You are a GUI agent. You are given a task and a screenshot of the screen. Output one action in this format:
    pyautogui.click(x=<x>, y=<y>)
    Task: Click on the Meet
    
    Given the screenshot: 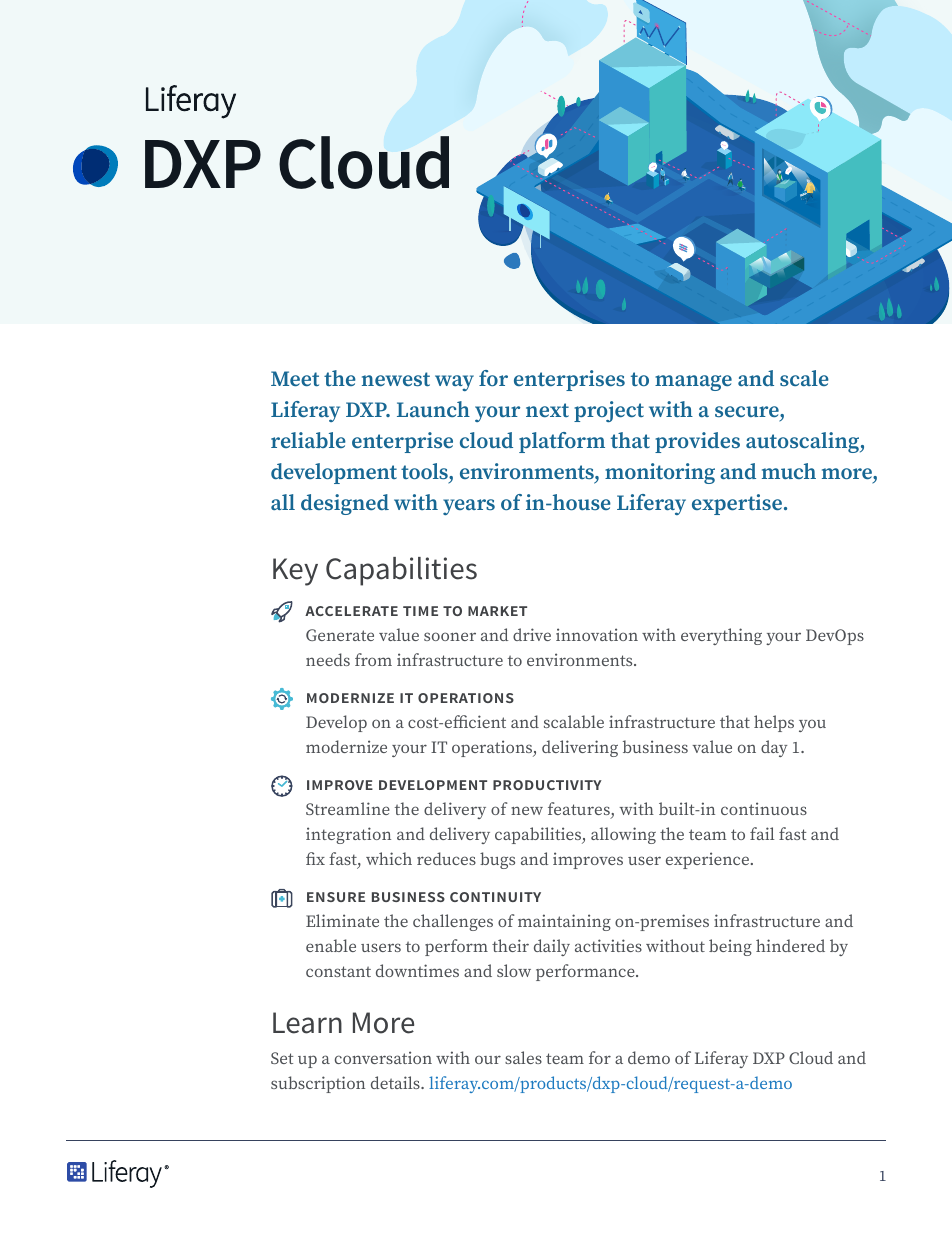 What is the action you would take?
    pyautogui.click(x=295, y=378)
